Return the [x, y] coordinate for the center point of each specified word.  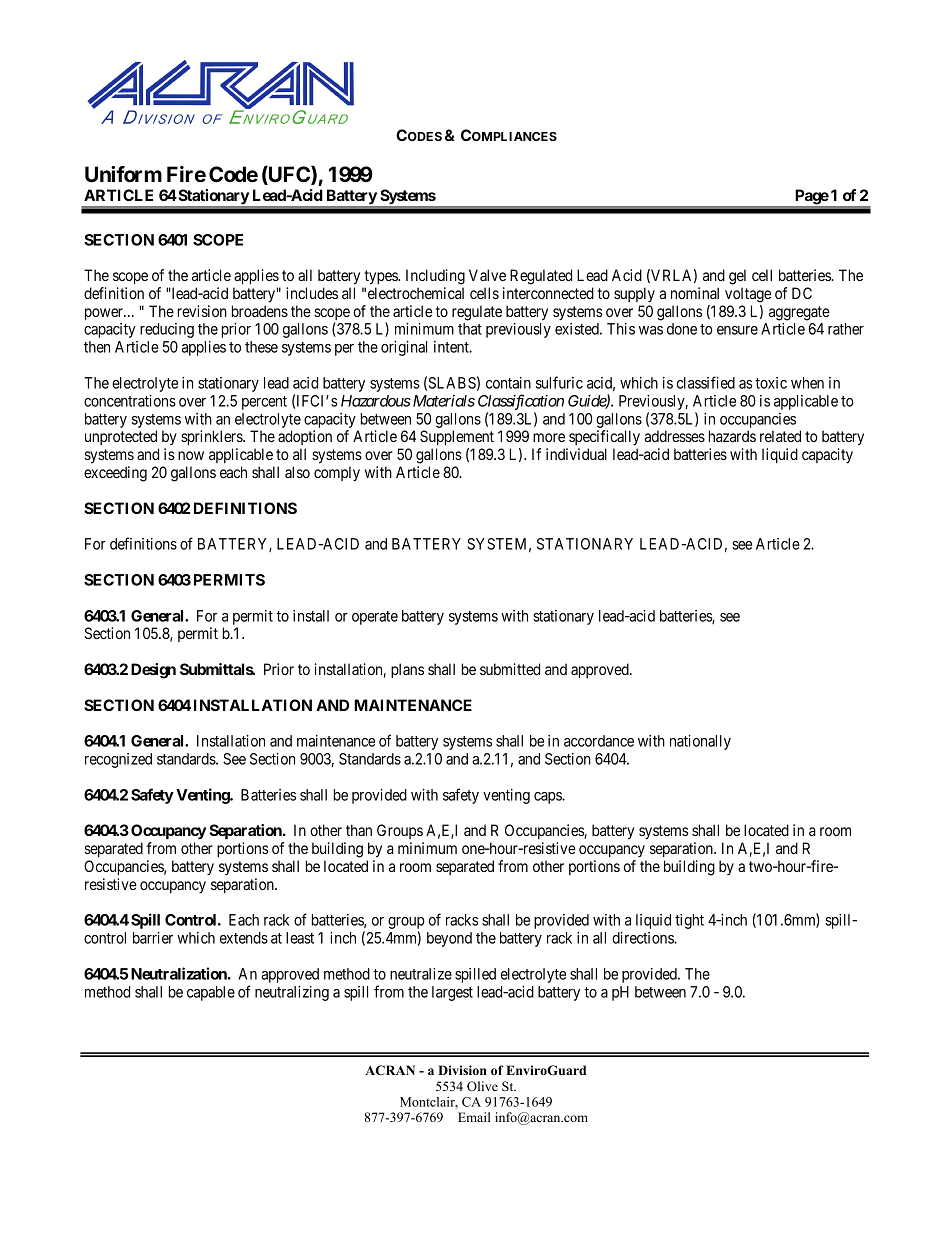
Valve [487, 275]
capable [211, 993]
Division [462, 1070]
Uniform [123, 174]
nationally [700, 742]
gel [737, 277]
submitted [510, 669]
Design [153, 671]
